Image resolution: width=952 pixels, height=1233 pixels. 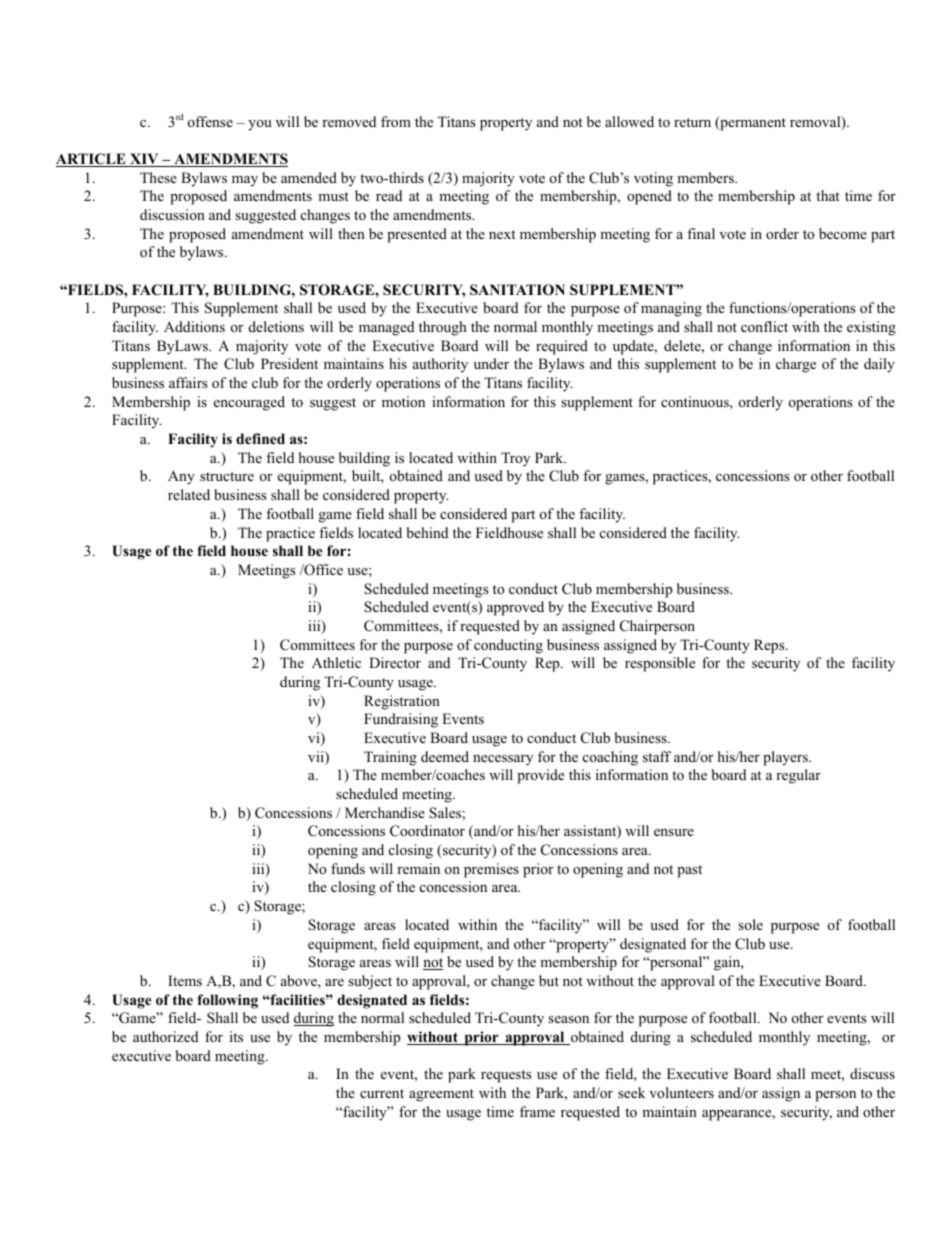 What do you see at coordinates (165, 1036) in the screenshot?
I see `authorized` at bounding box center [165, 1036].
